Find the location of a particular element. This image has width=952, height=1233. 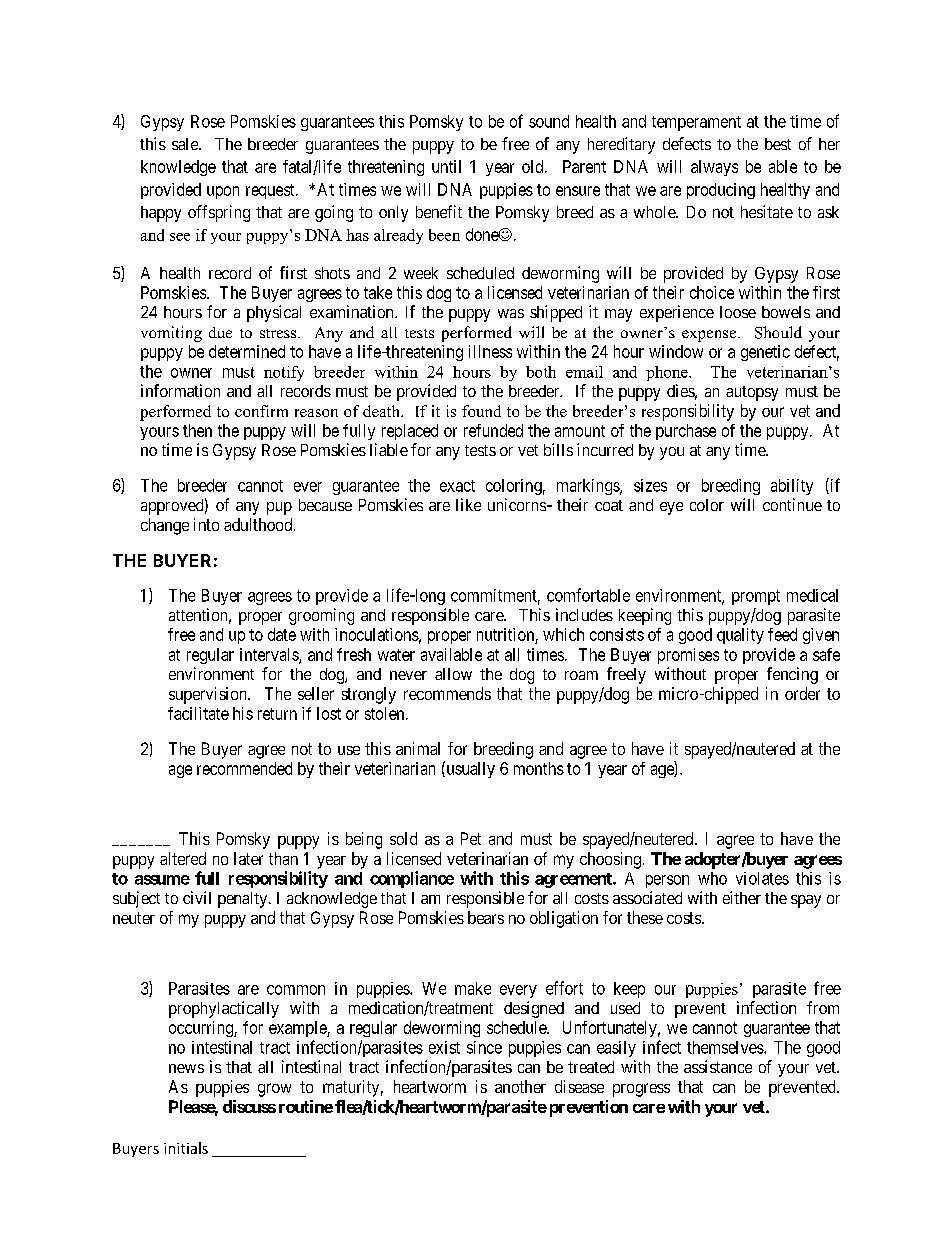

information is located at coordinates (180, 390).
